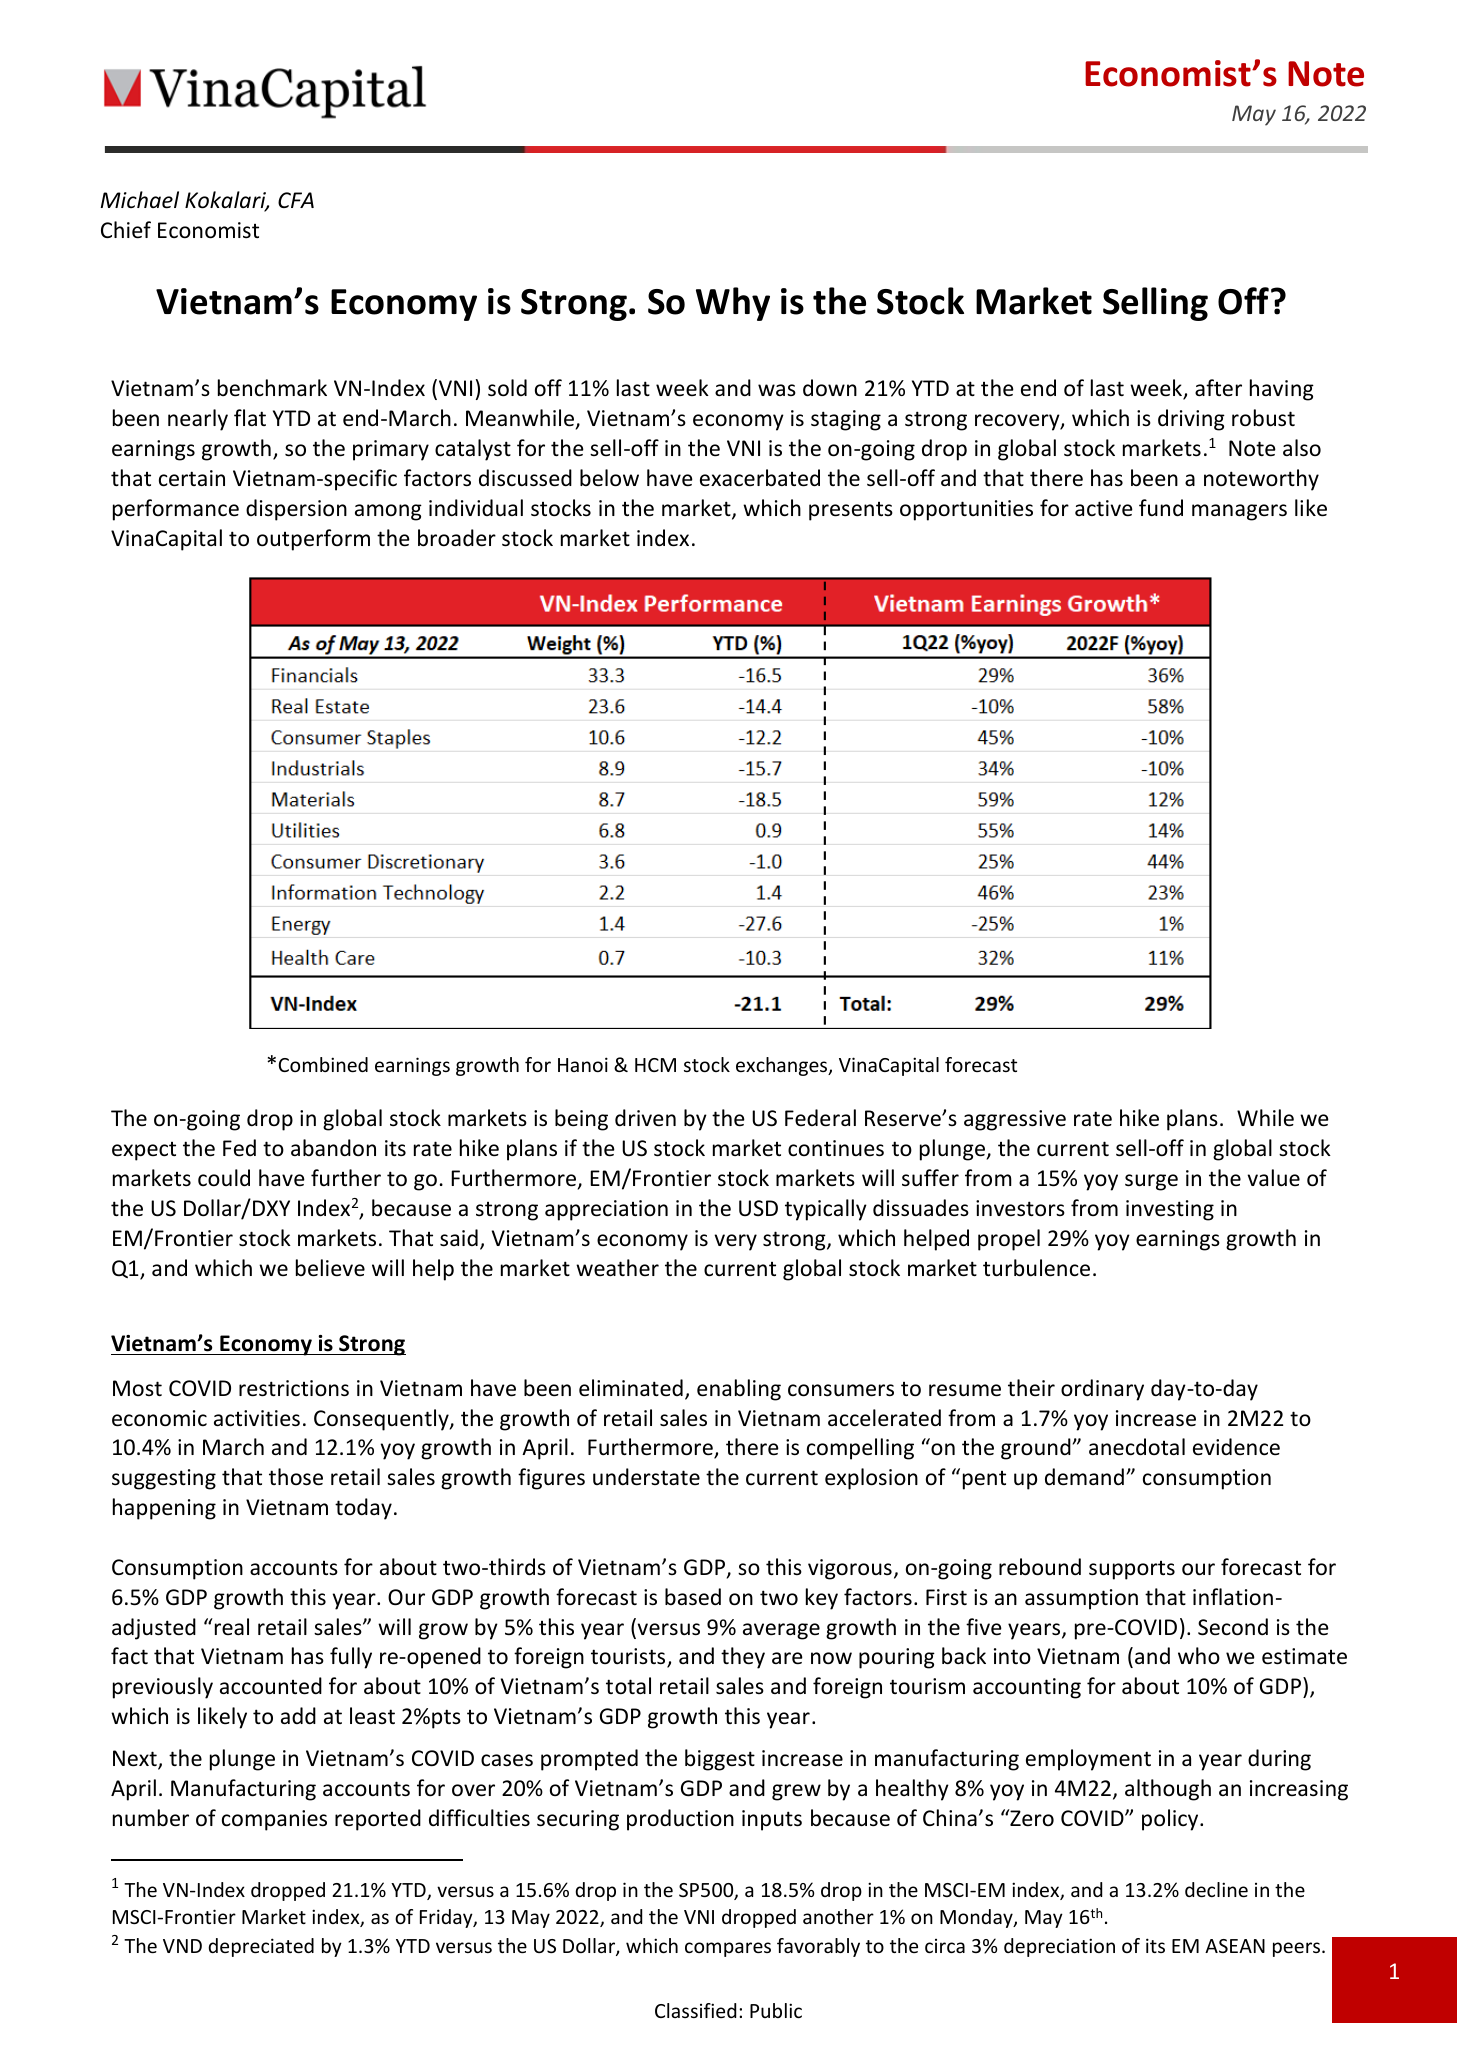 The width and height of the screenshot is (1457, 2061). I want to click on Why, so click(733, 304).
